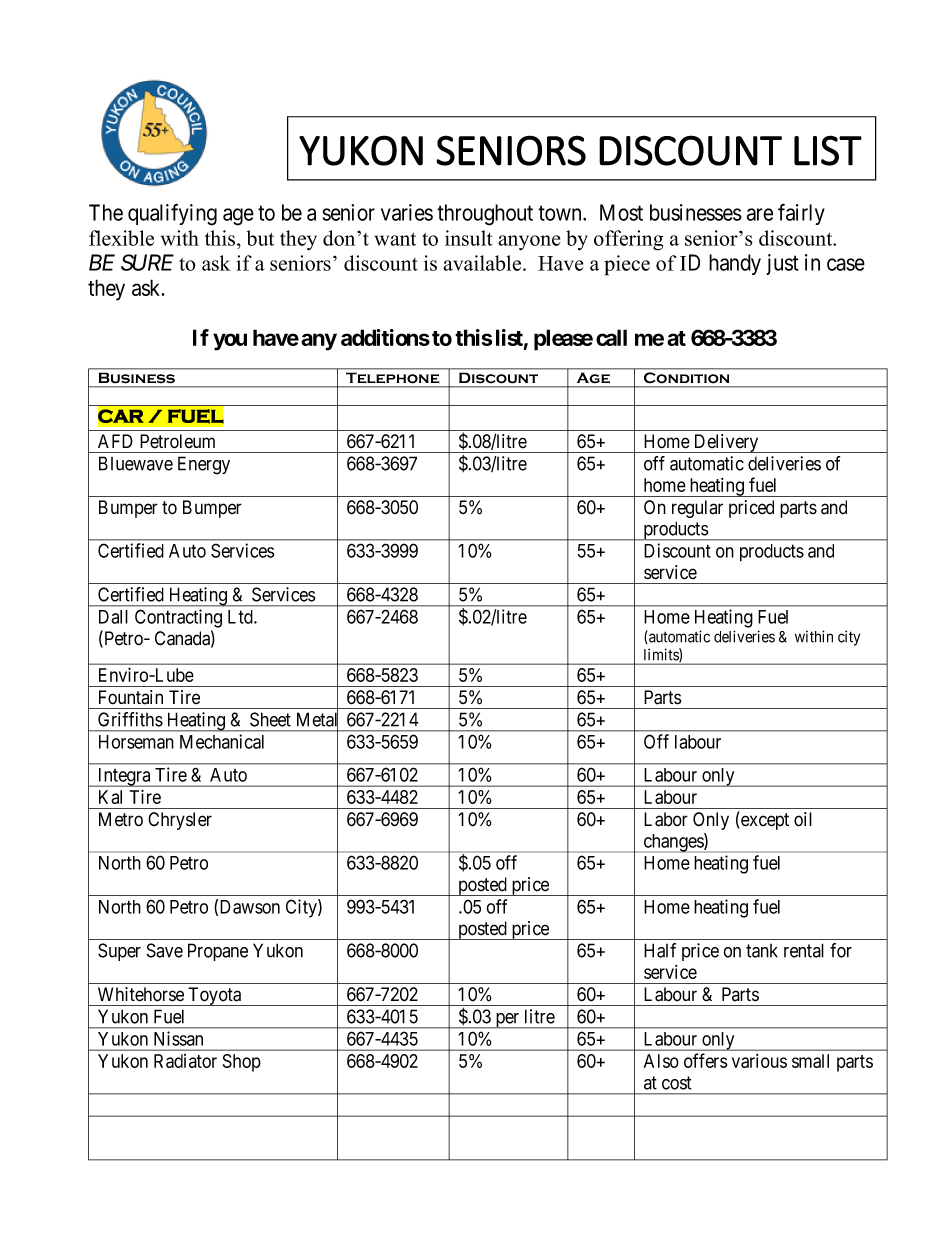 Image resolution: width=952 pixels, height=1233 pixels. Describe the element at coordinates (697, 509) in the document. I see `regular` at that location.
